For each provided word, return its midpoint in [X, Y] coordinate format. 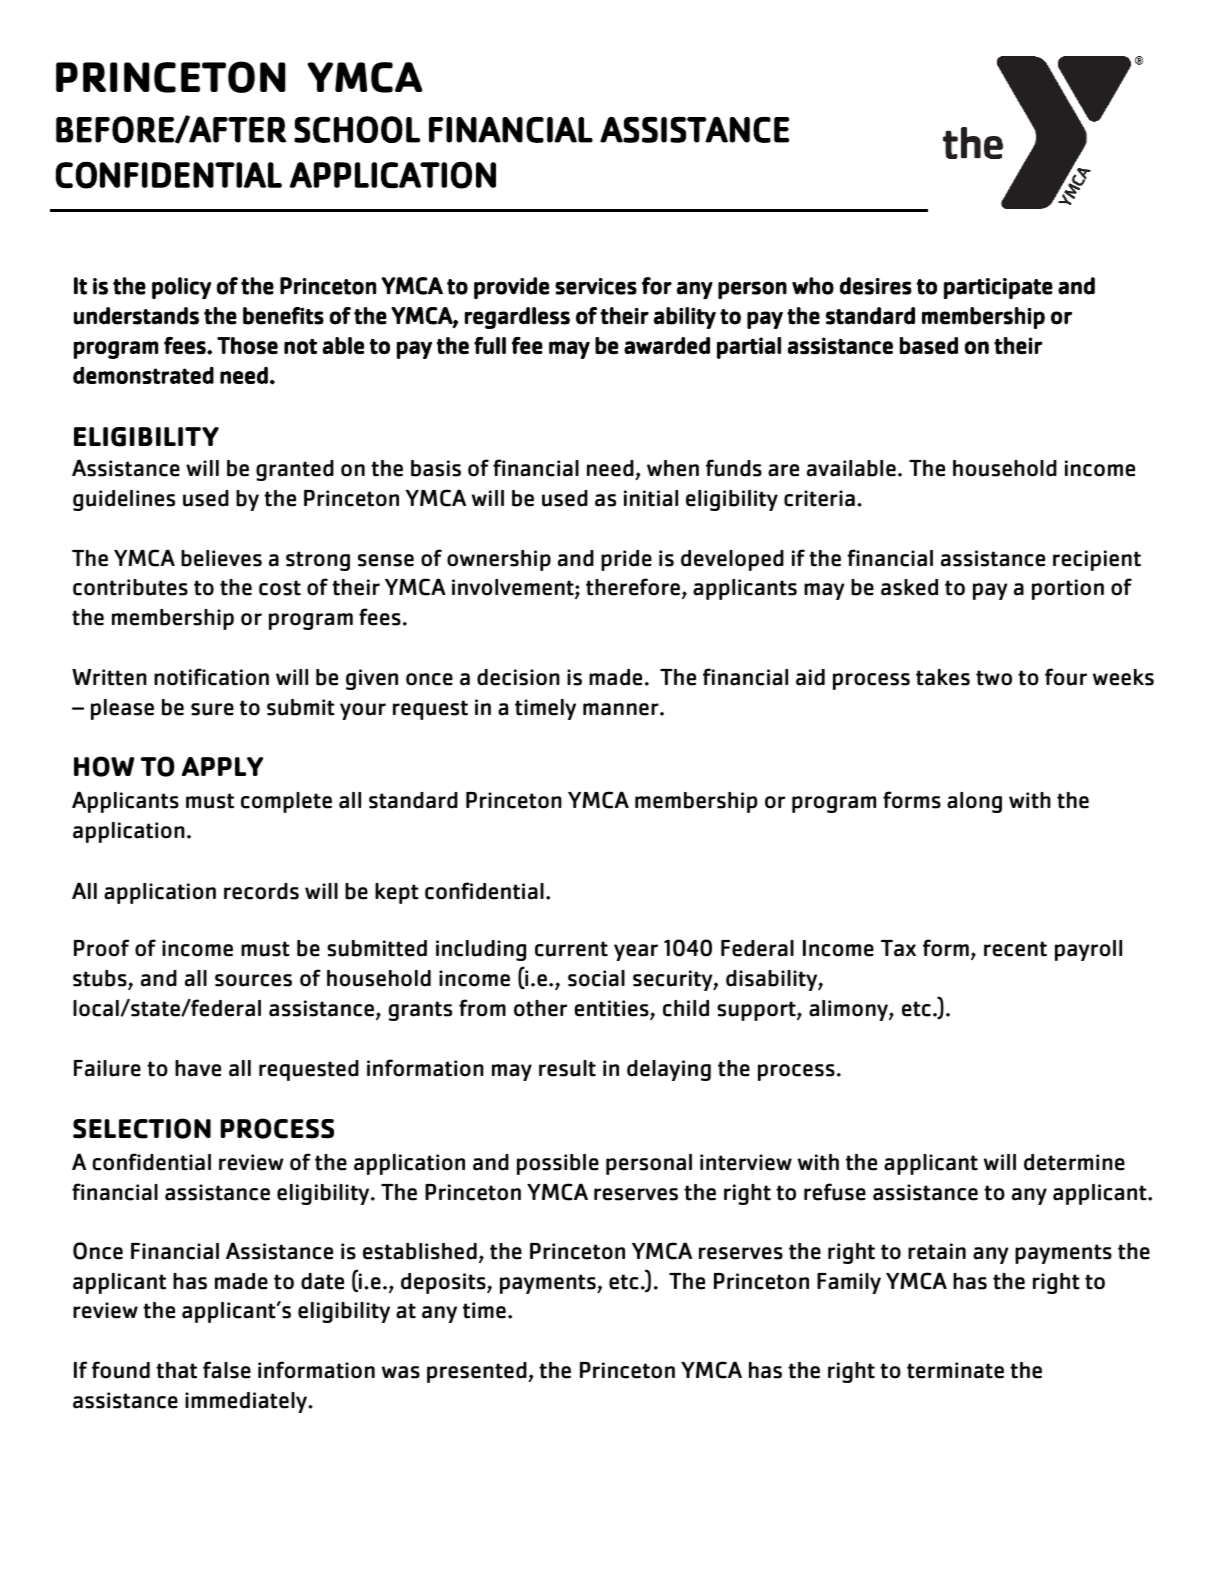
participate [998, 288]
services [596, 286]
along [974, 802]
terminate [955, 1370]
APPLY [222, 766]
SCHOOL [357, 129]
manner [622, 709]
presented [478, 1372]
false [227, 1370]
